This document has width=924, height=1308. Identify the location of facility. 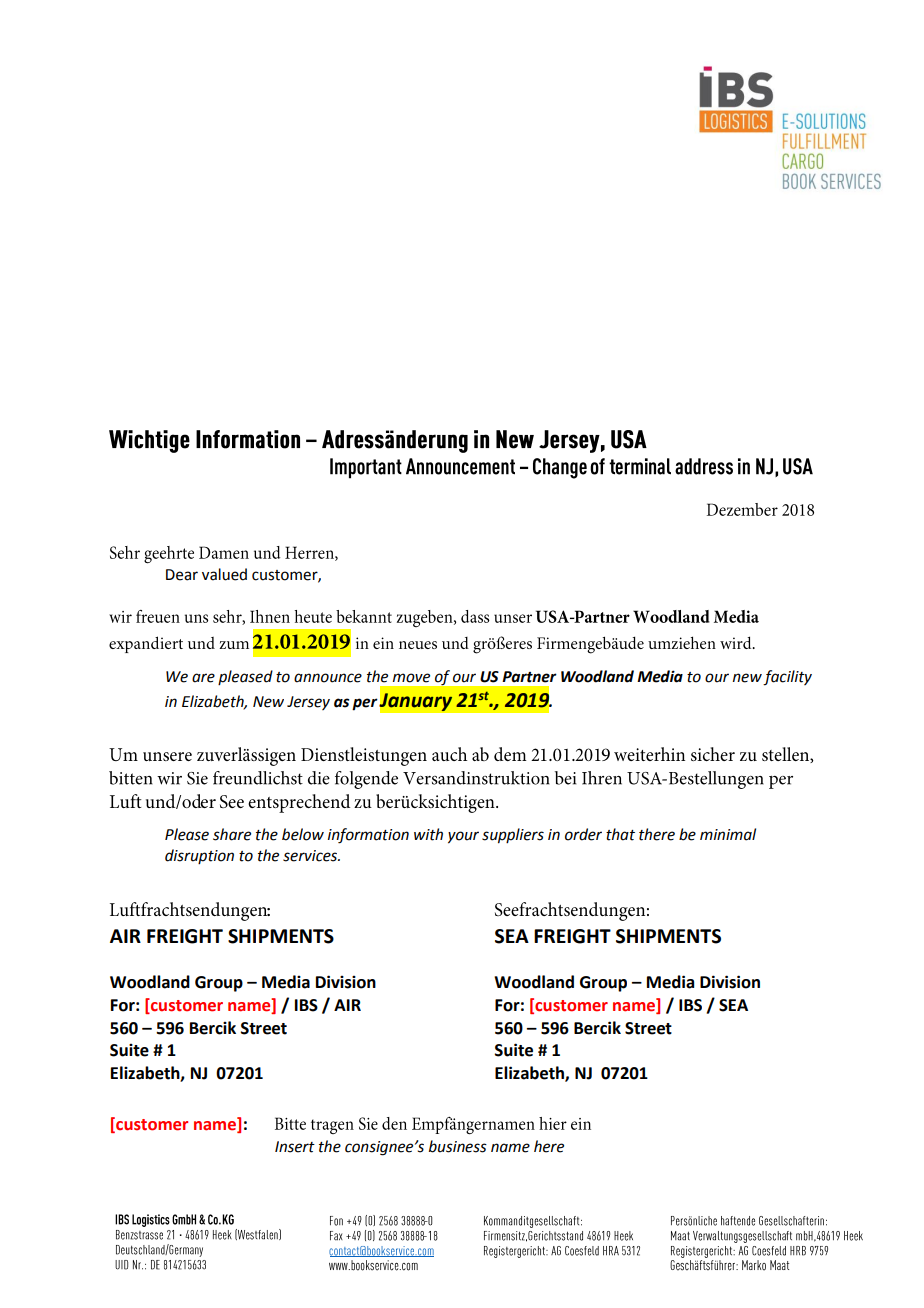
(787, 678).
